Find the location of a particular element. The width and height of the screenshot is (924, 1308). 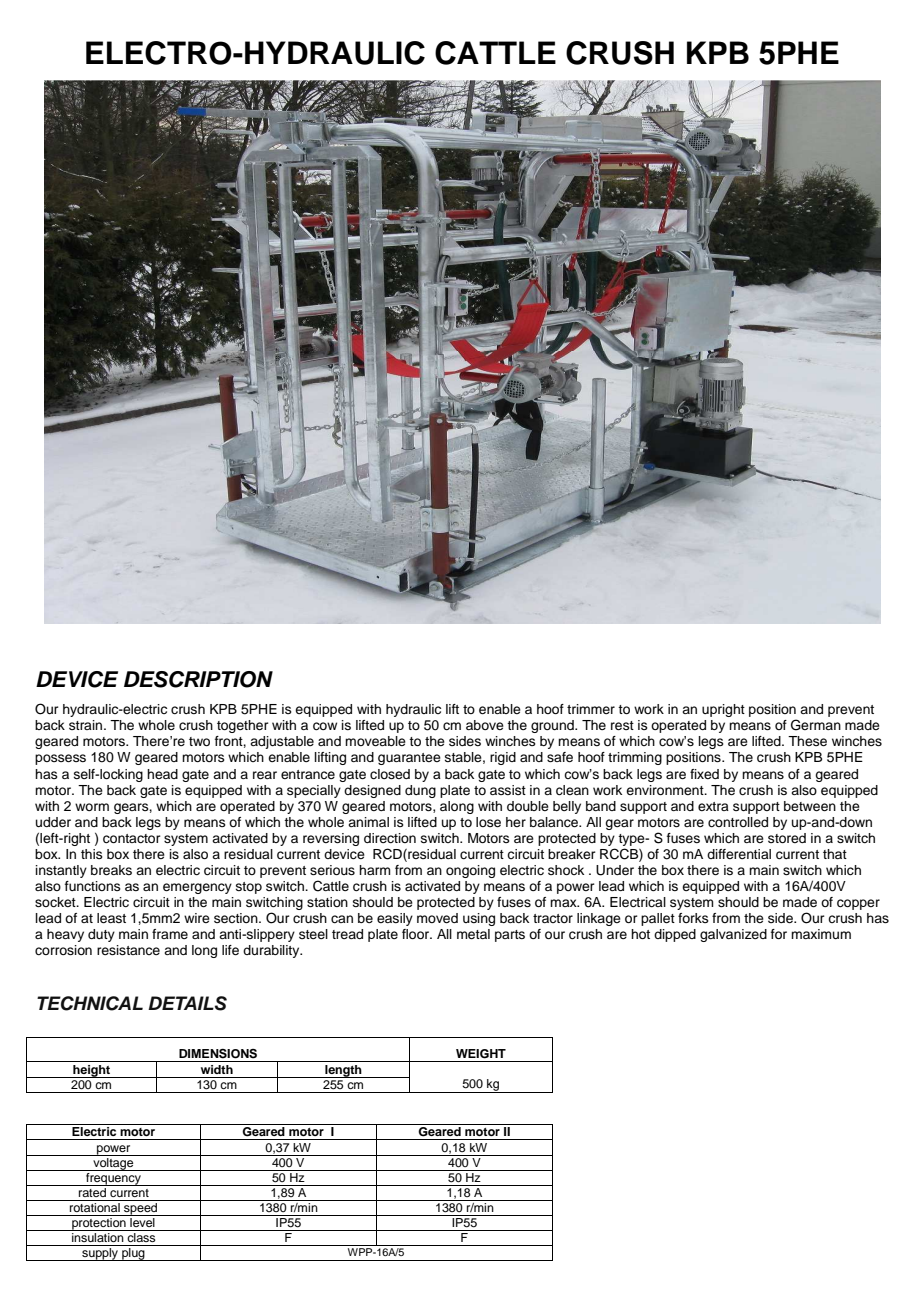

galvanized is located at coordinates (733, 935).
